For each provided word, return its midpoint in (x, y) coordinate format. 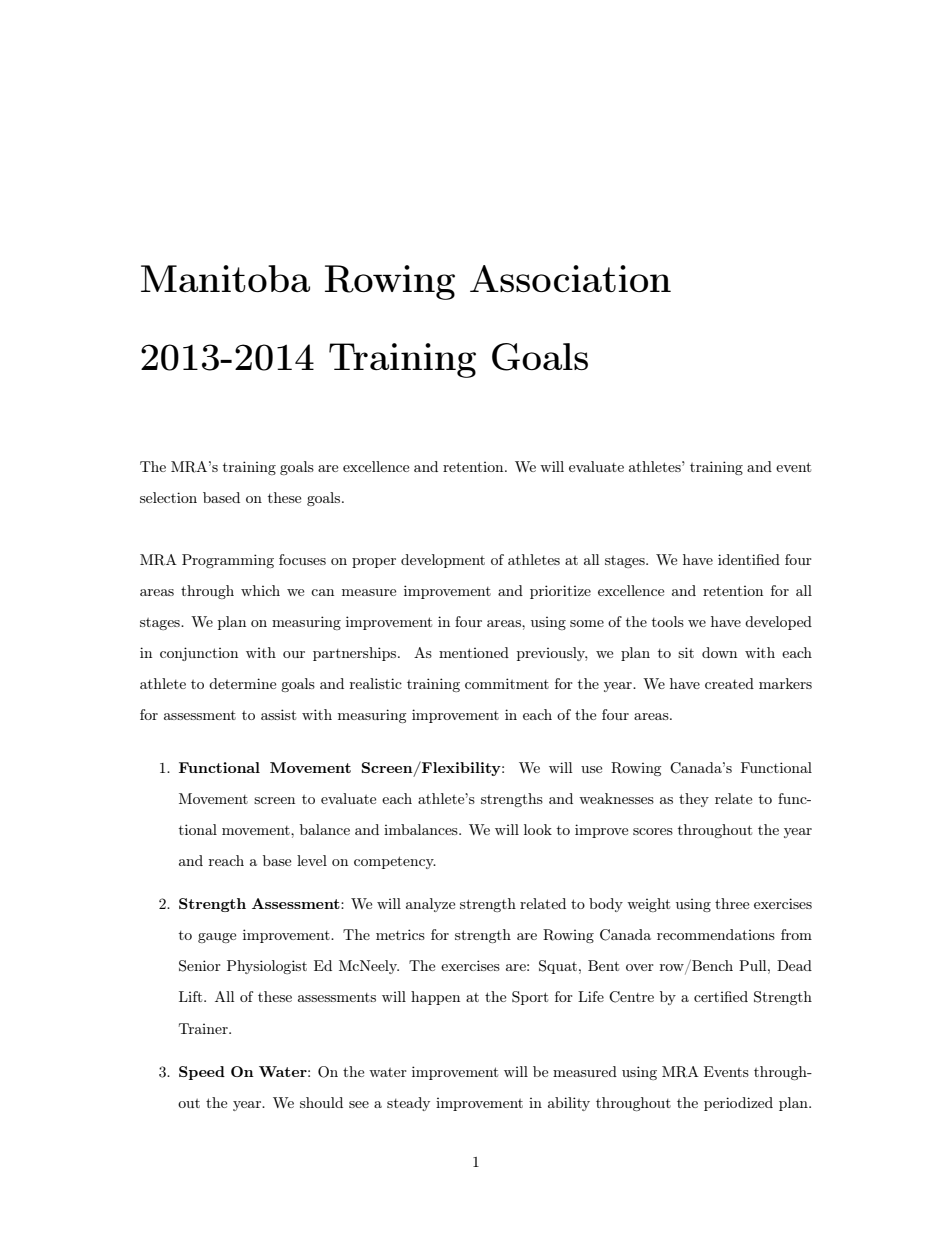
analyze (430, 905)
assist (278, 714)
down (719, 652)
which (260, 590)
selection (168, 497)
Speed (202, 1073)
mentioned (474, 652)
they (694, 800)
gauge (217, 938)
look (538, 829)
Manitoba (225, 278)
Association (570, 278)
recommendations (716, 934)
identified (749, 559)
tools (668, 621)
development (443, 561)
